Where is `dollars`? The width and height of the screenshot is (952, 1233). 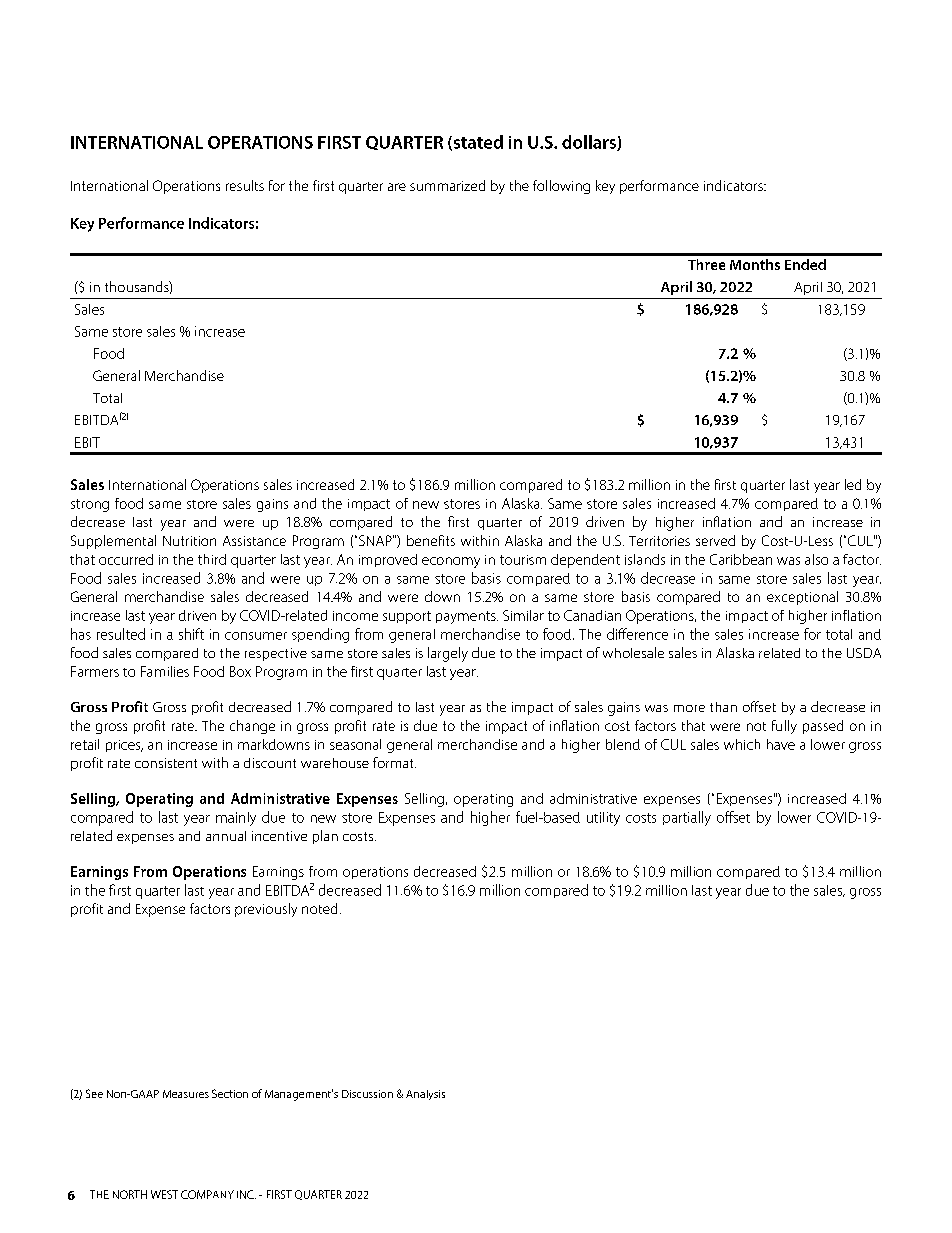
dollars is located at coordinates (590, 143).
